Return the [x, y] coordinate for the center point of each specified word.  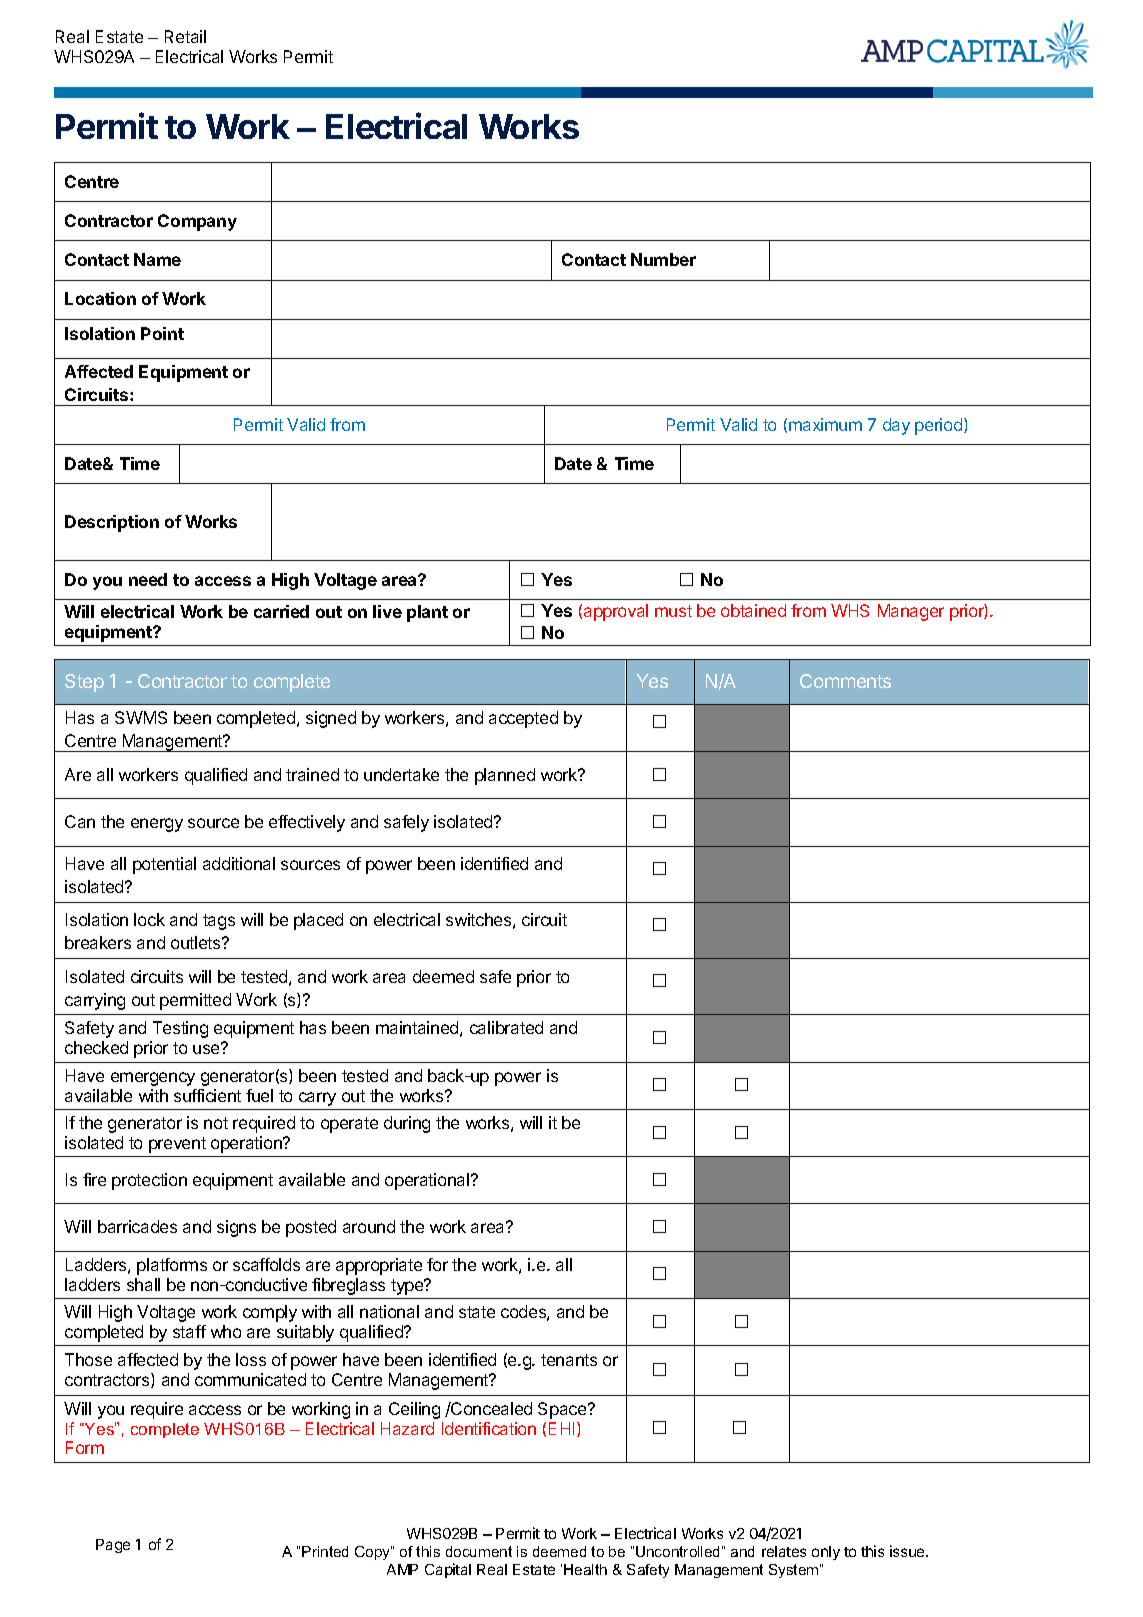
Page [113, 1546]
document [479, 1551]
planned [505, 776]
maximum [825, 424]
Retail [185, 36]
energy [157, 825]
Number [663, 259]
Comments [845, 681]
